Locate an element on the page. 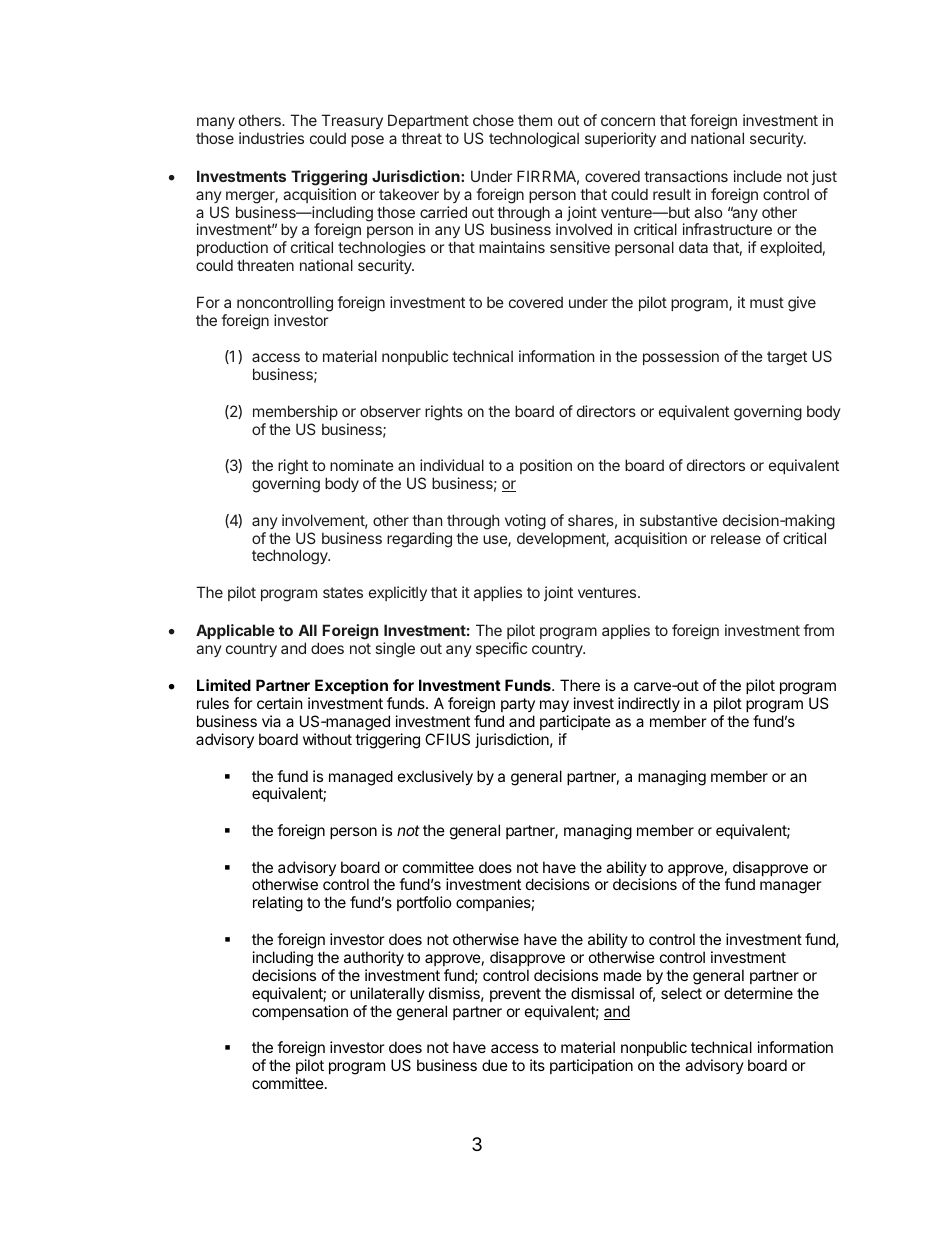 Image resolution: width=952 pixels, height=1233 pixels. nominate is located at coordinates (362, 465).
